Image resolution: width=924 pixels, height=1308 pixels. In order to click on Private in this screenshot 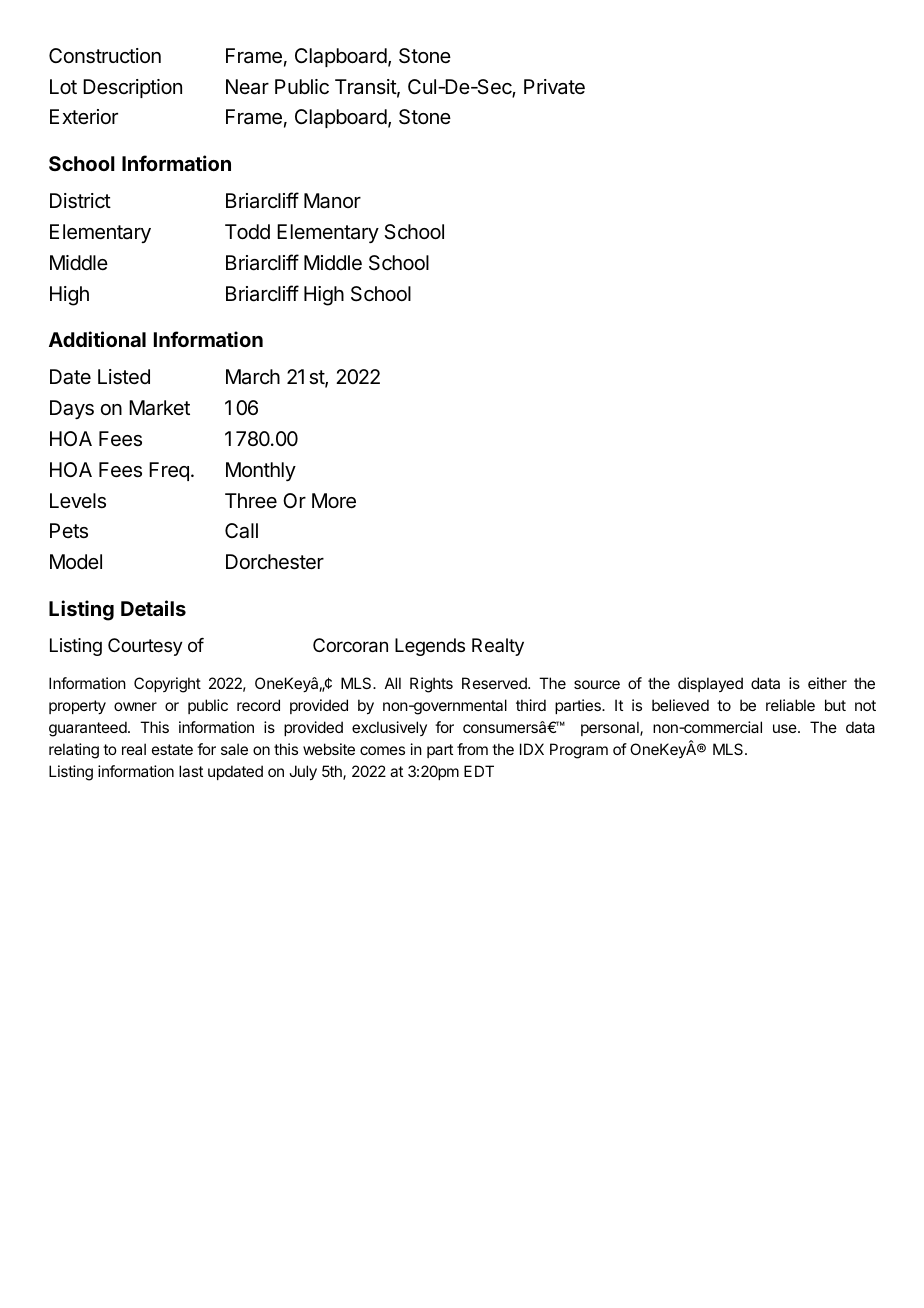, I will do `click(554, 86)`.
